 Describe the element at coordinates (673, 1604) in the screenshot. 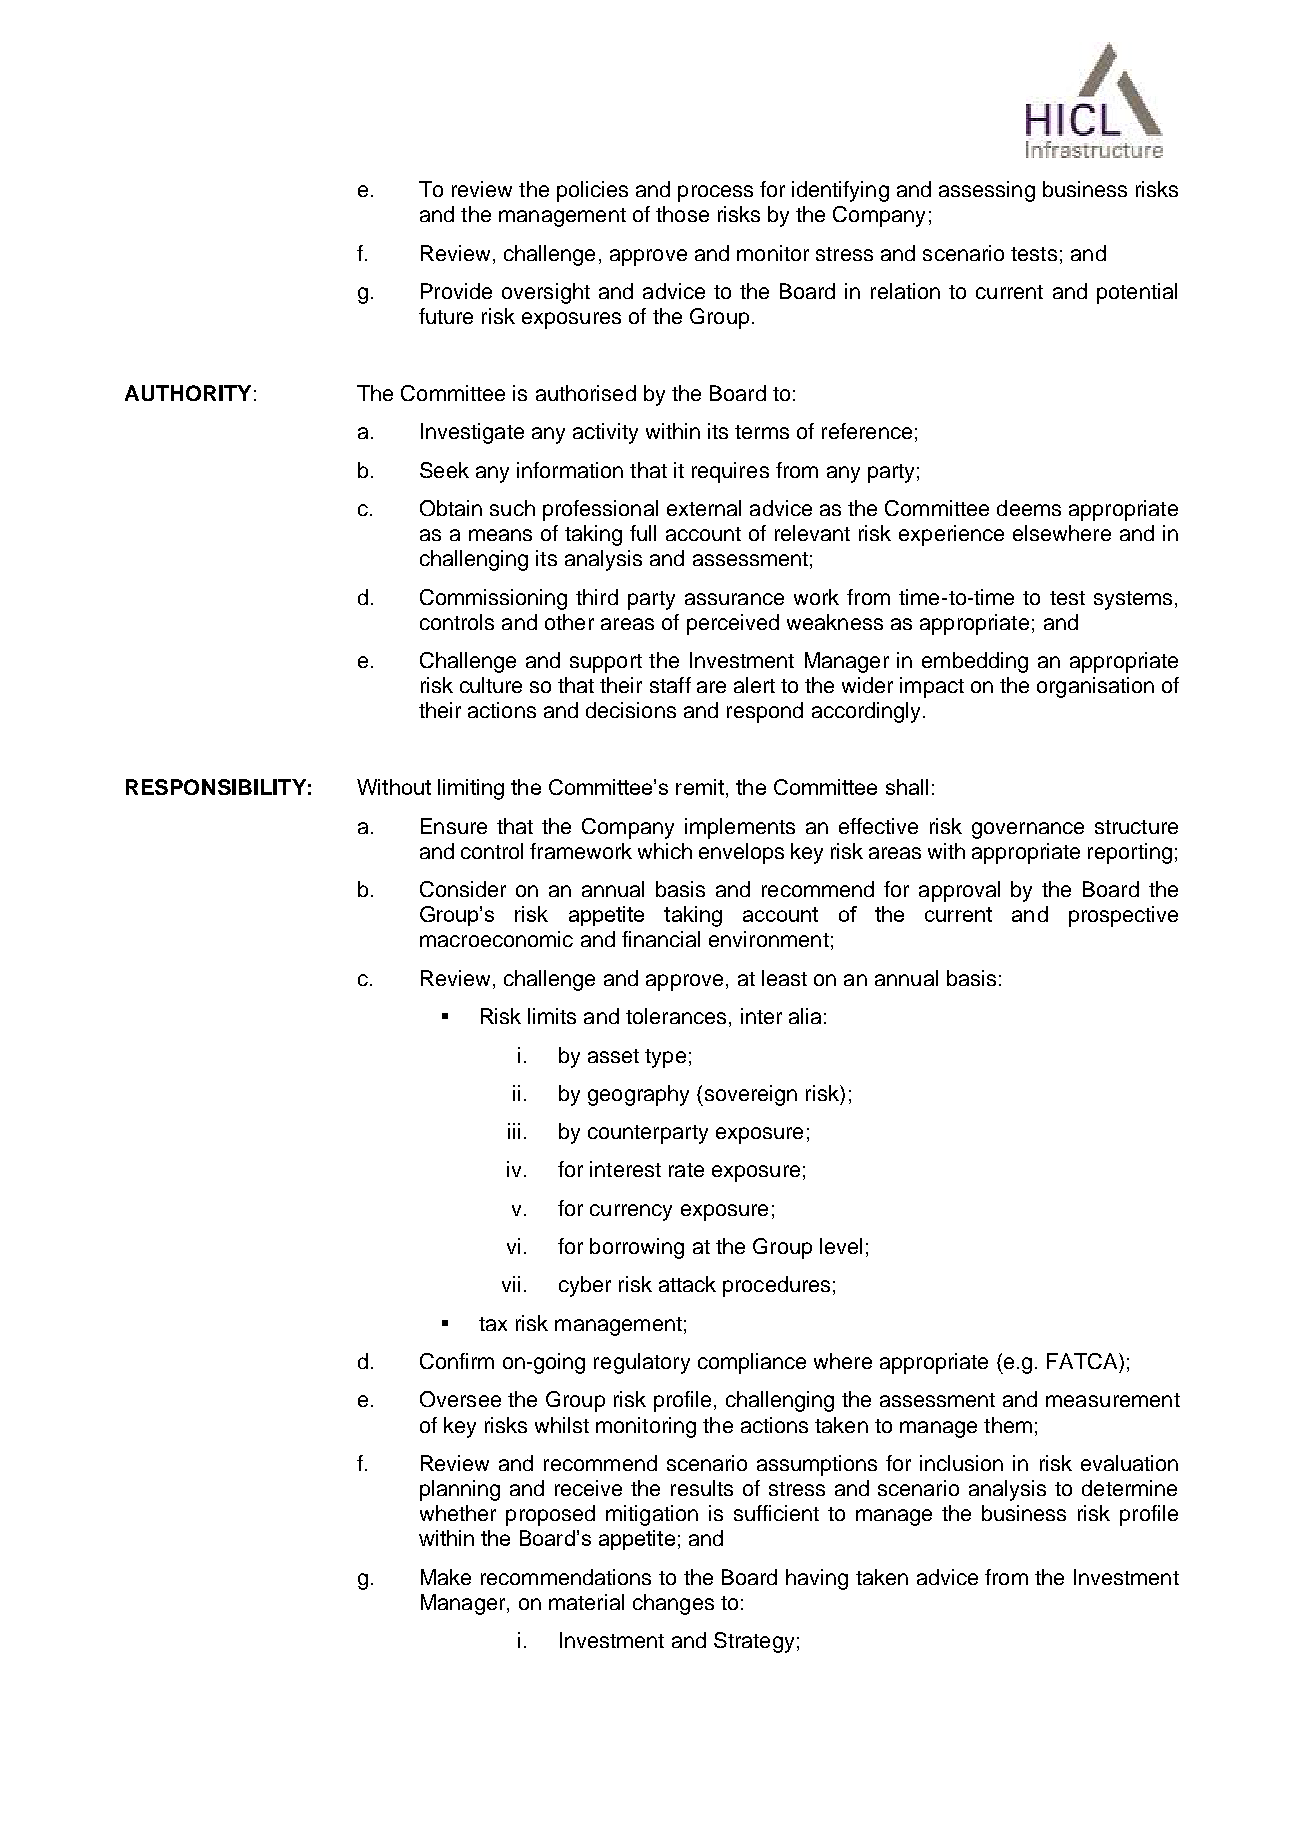

I see `changes` at that location.
